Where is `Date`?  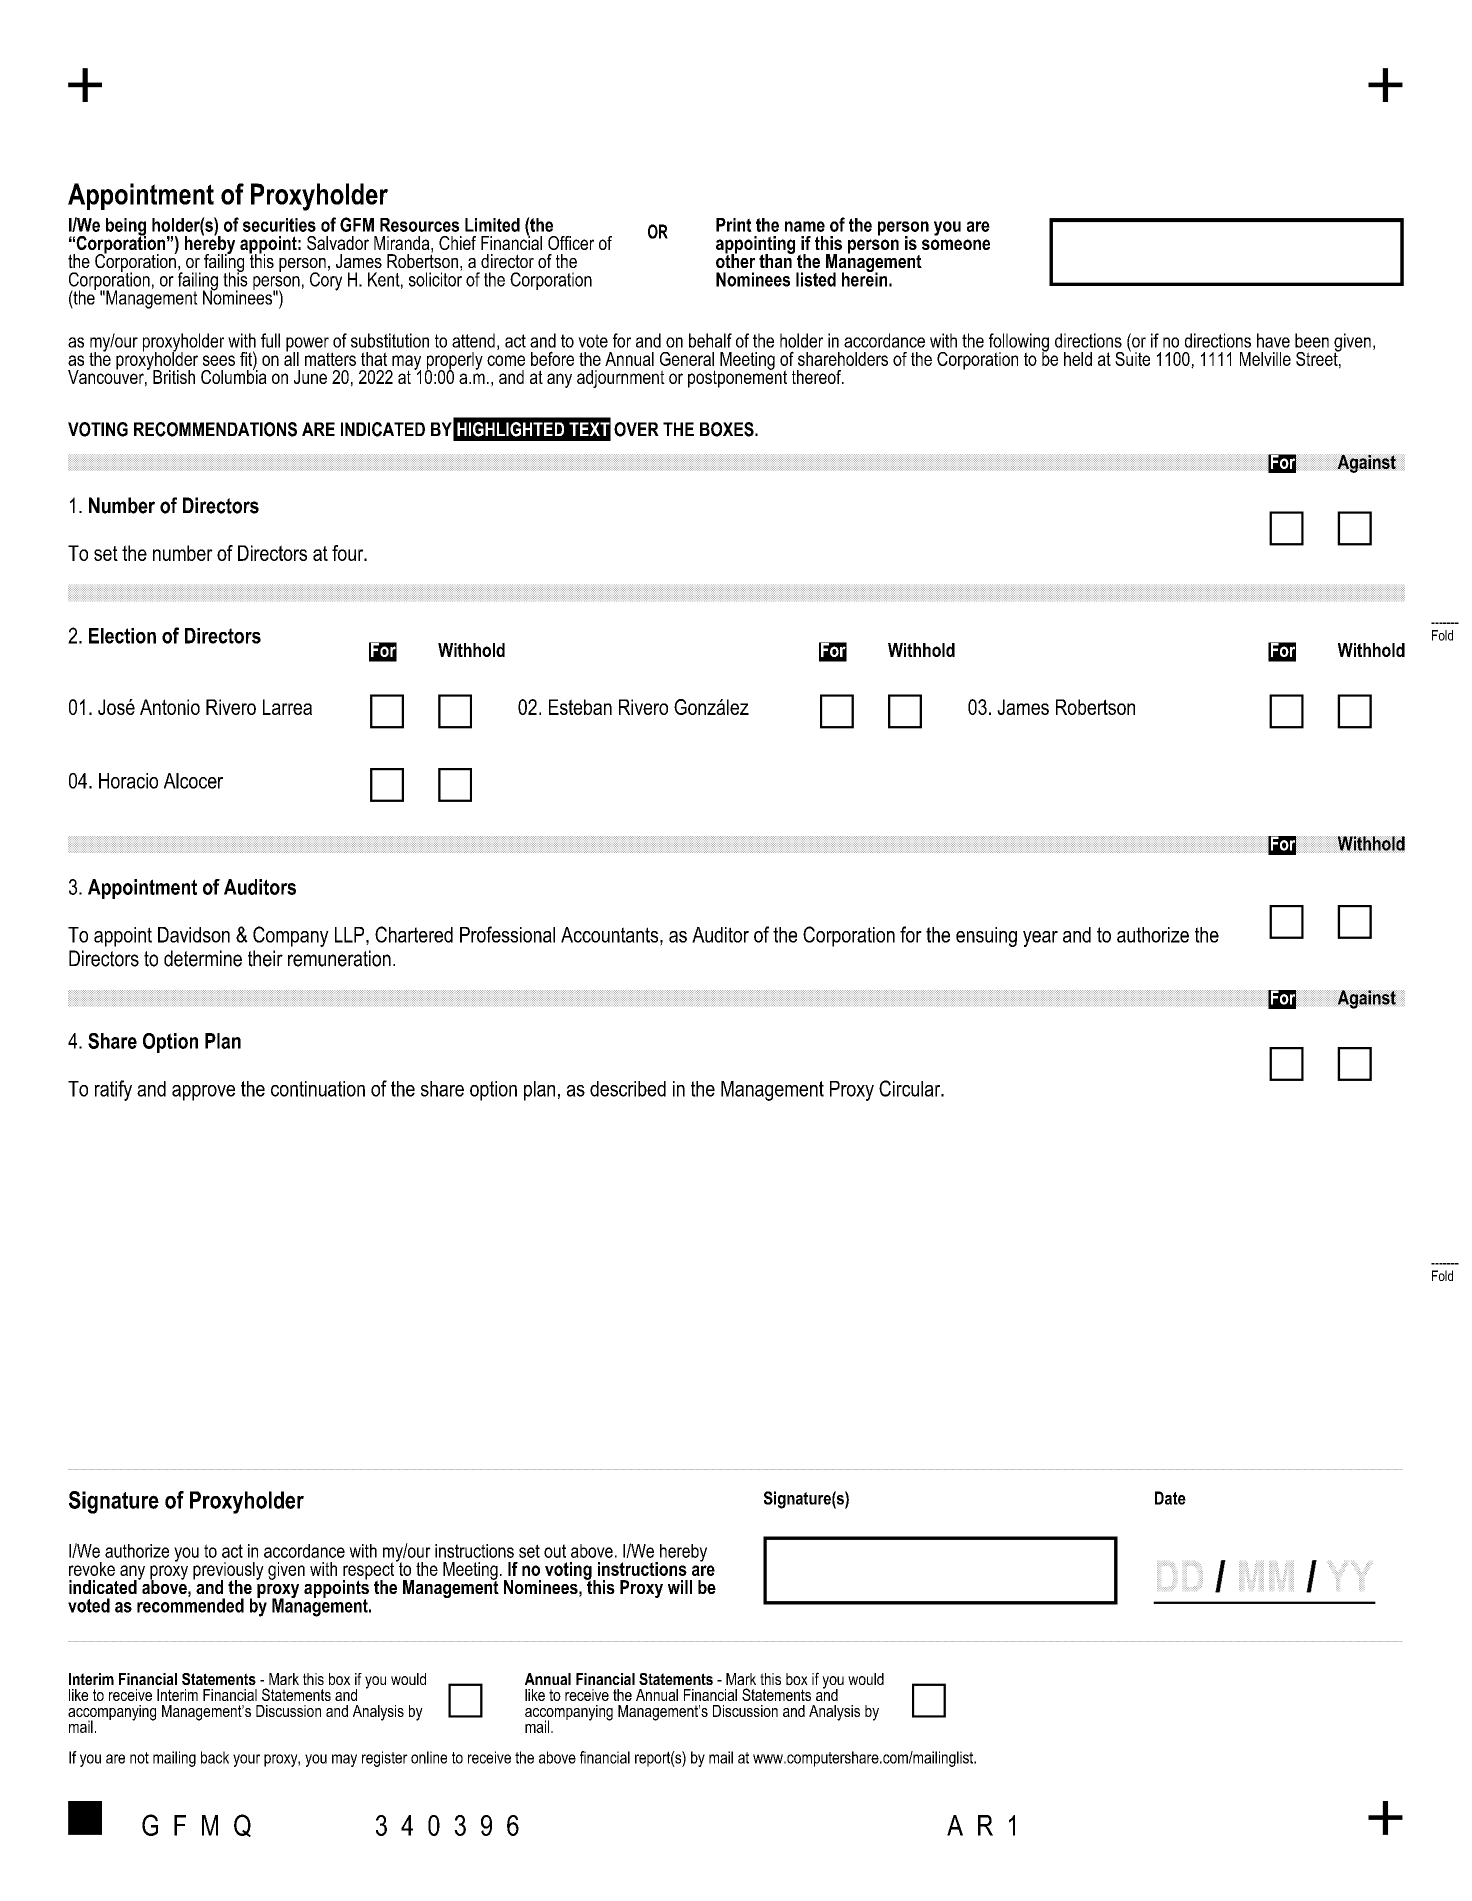
Date is located at coordinates (1170, 1498).
